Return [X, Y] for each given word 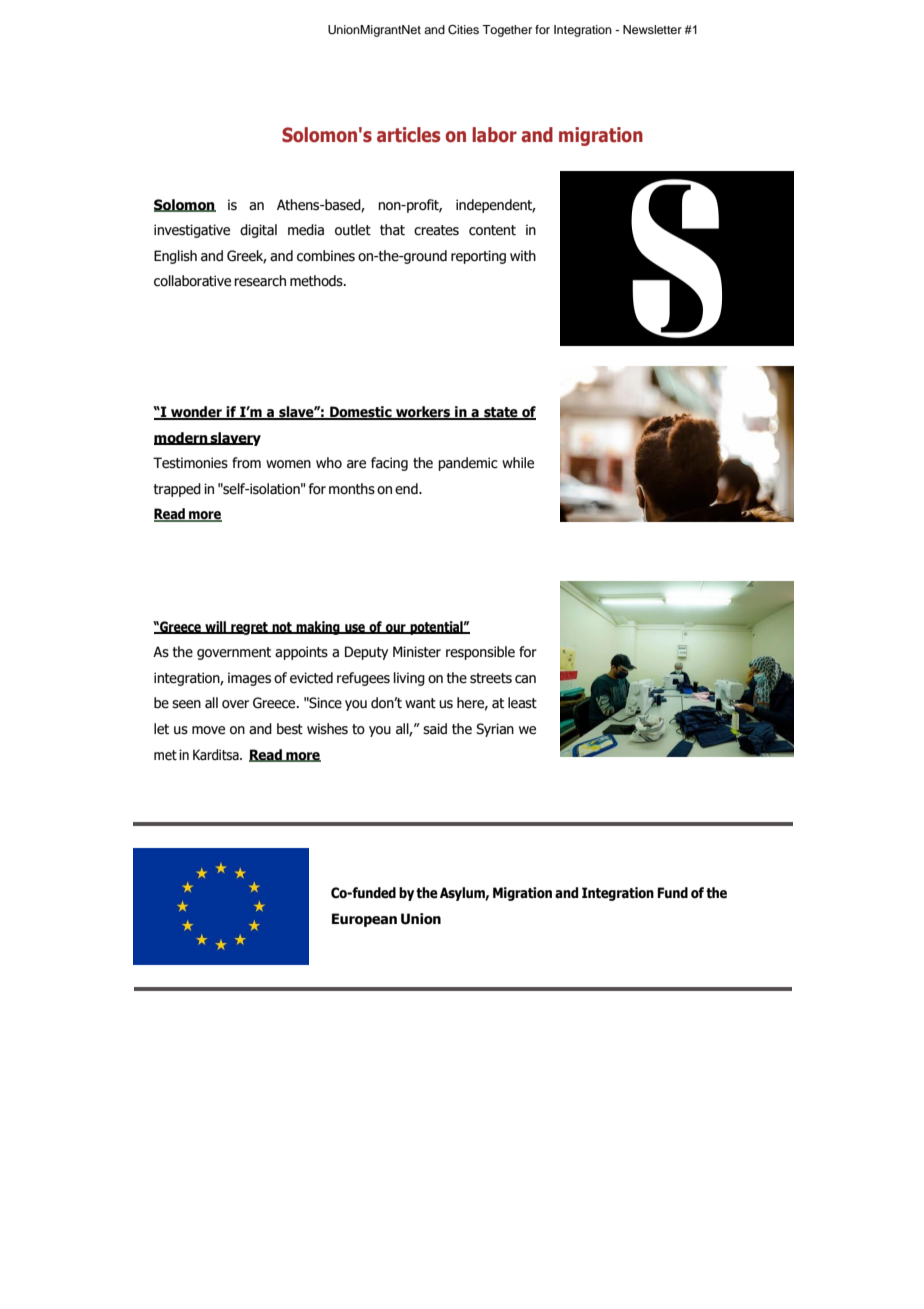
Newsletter [652, 29]
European [364, 920]
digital [258, 231]
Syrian [495, 730]
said [435, 729]
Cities [463, 30]
